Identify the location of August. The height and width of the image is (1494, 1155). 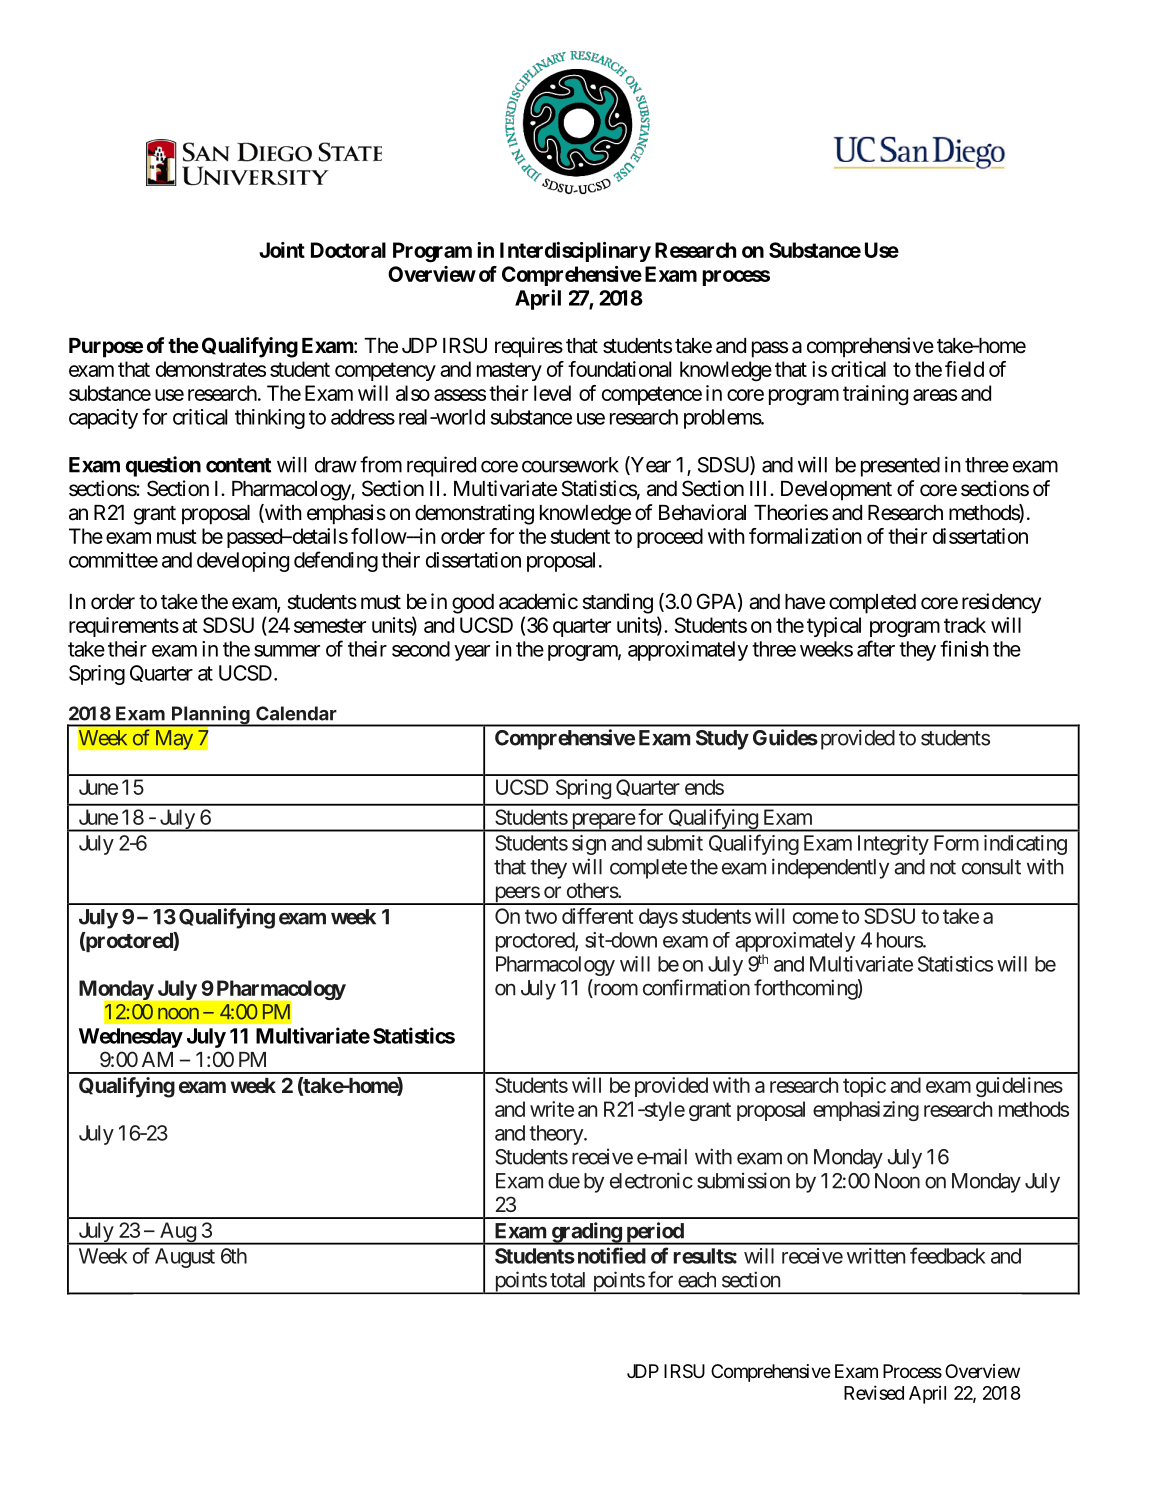
(185, 1258).
